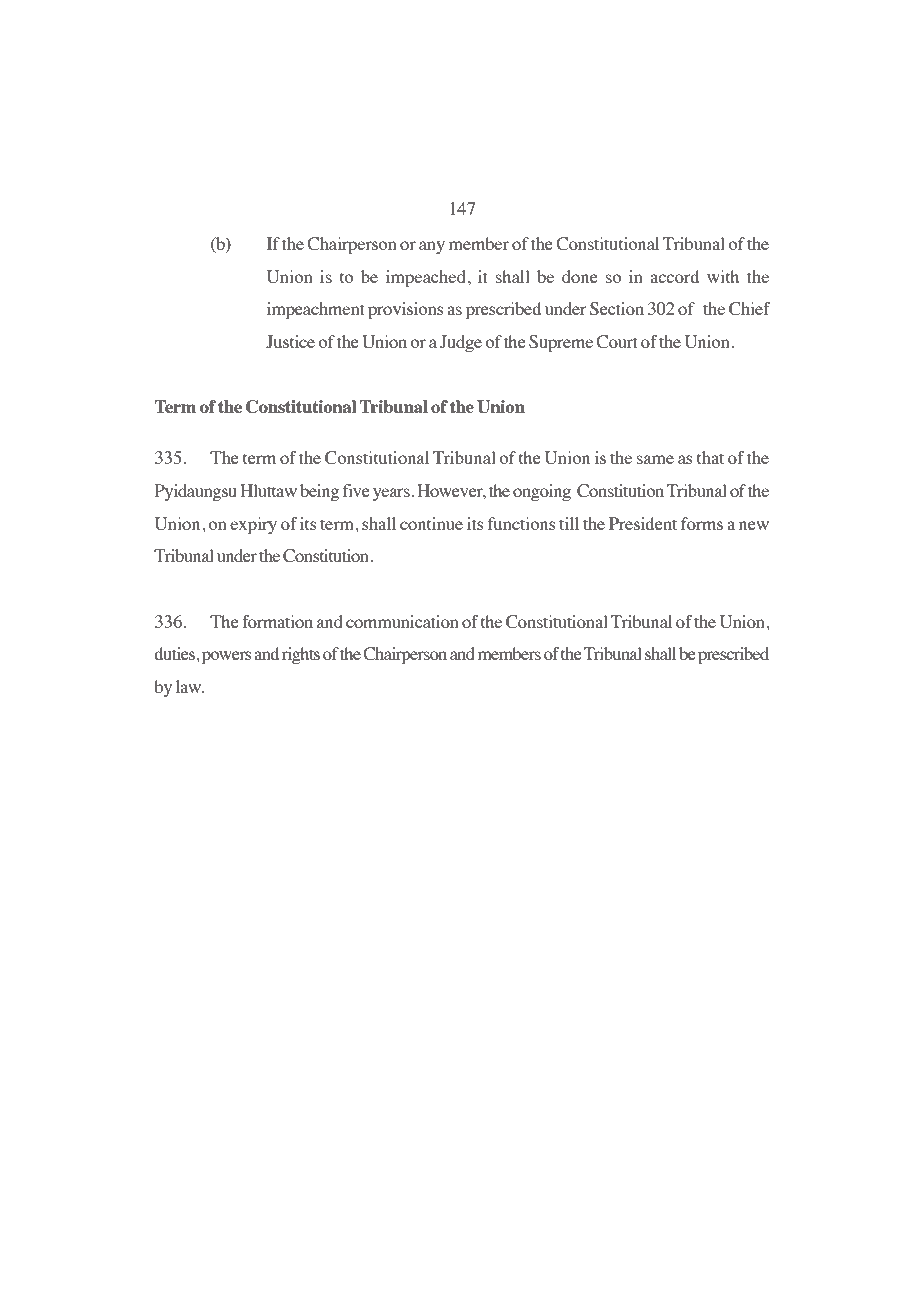 The width and height of the screenshot is (924, 1308). What do you see at coordinates (227, 657) in the screenshot?
I see `powers` at bounding box center [227, 657].
